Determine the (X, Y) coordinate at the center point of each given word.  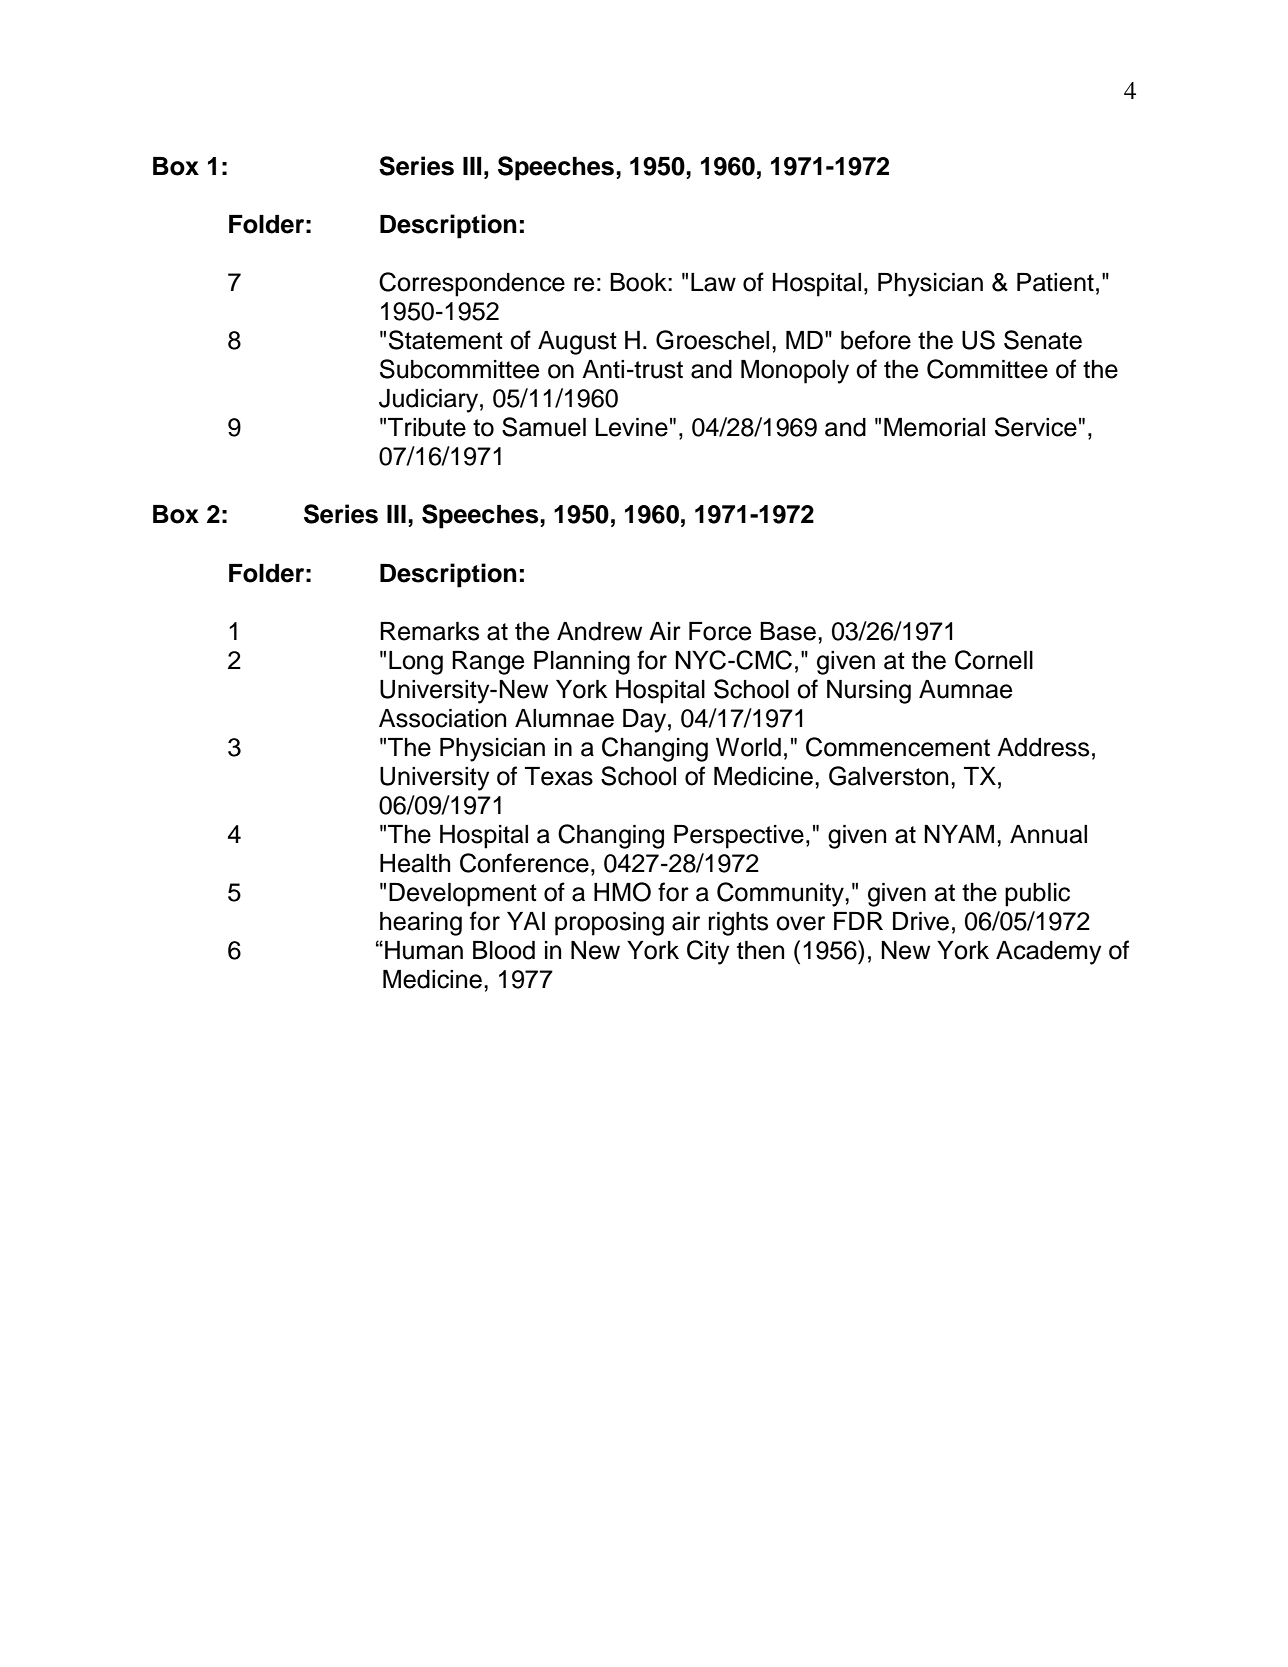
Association (443, 718)
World (748, 747)
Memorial (934, 427)
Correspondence (472, 284)
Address (1043, 747)
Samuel (544, 427)
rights (738, 924)
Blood (504, 950)
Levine (631, 427)
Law (713, 282)
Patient (1055, 282)
